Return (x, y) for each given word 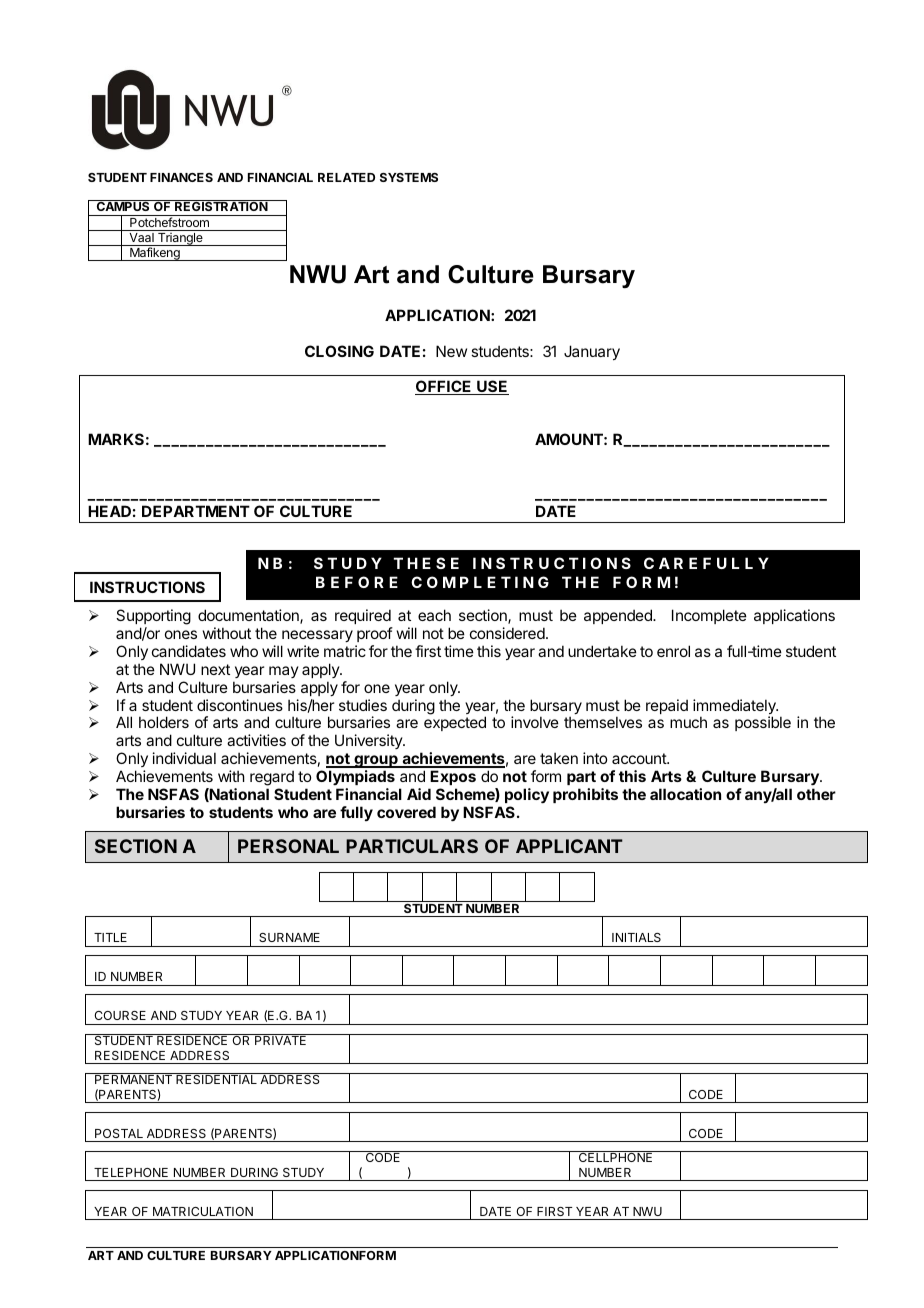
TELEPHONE (131, 1172)
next (215, 669)
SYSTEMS (409, 177)
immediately (735, 708)
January (592, 352)
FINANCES (181, 177)
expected (455, 723)
